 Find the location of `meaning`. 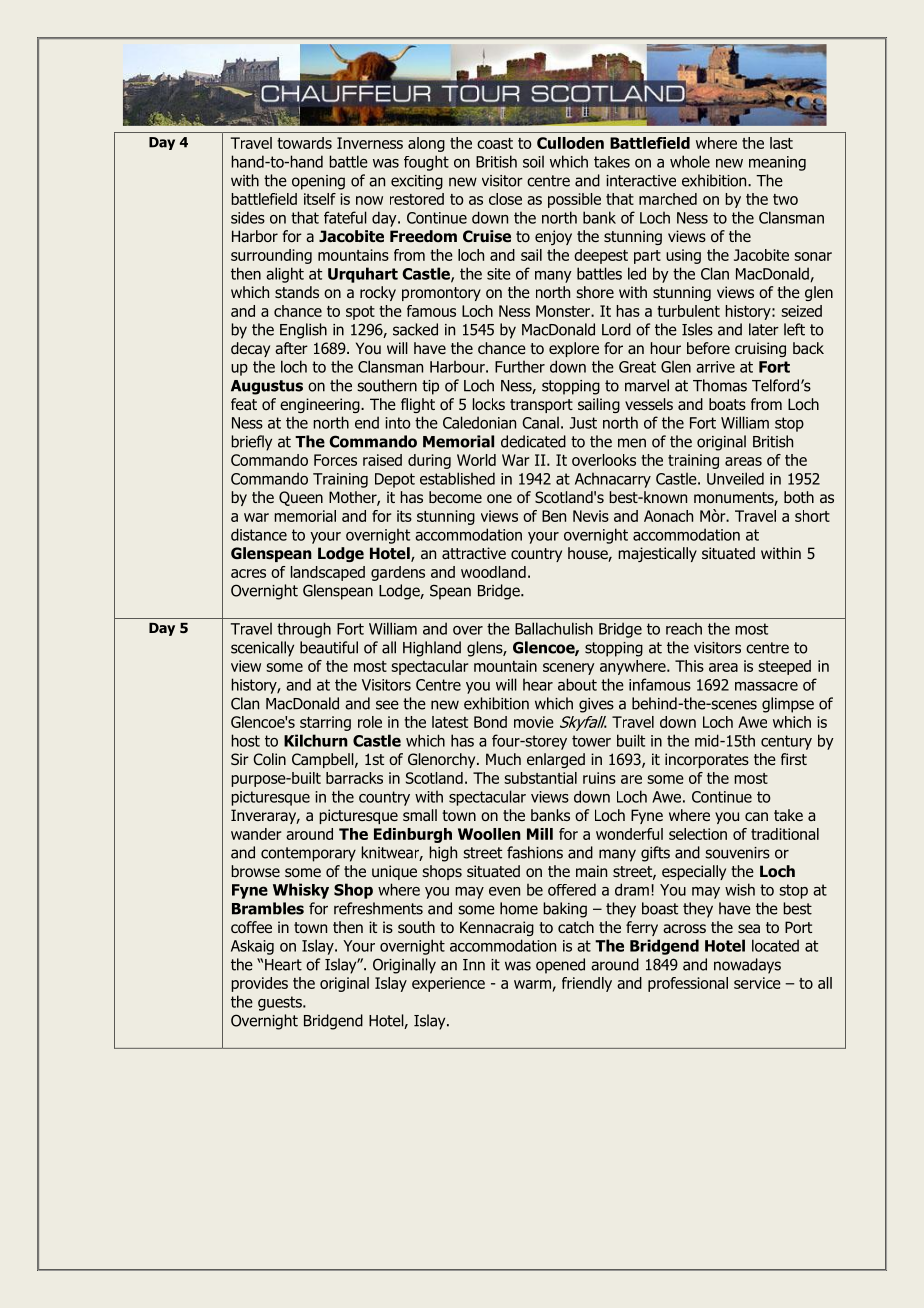

meaning is located at coordinates (777, 163).
